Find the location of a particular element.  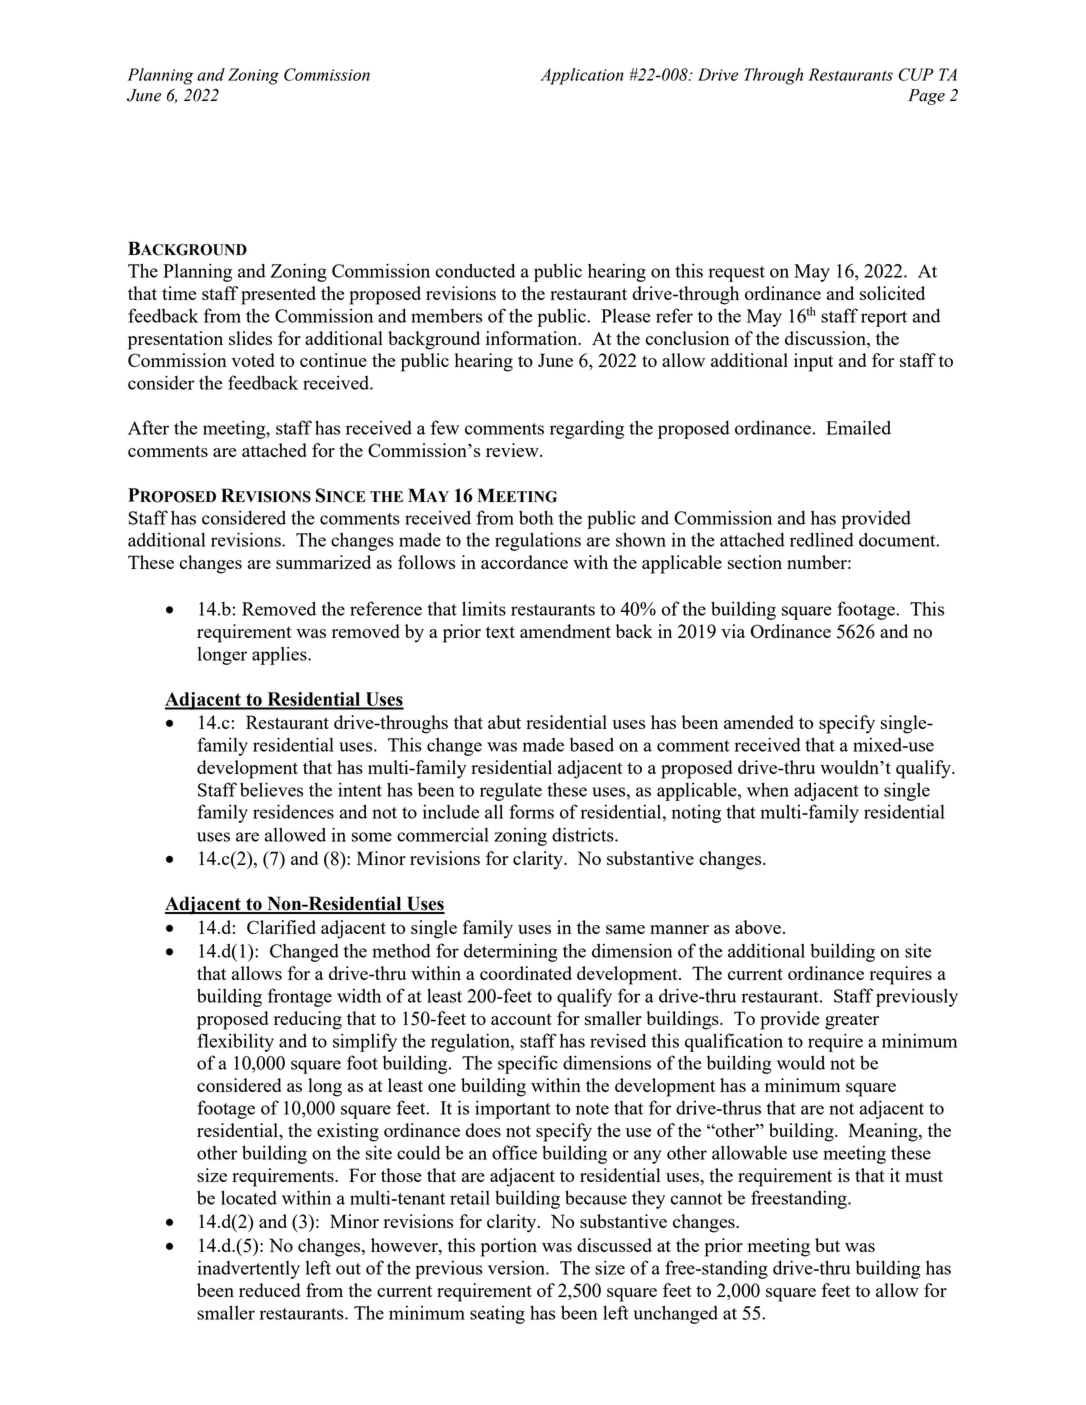

presented is located at coordinates (278, 295).
